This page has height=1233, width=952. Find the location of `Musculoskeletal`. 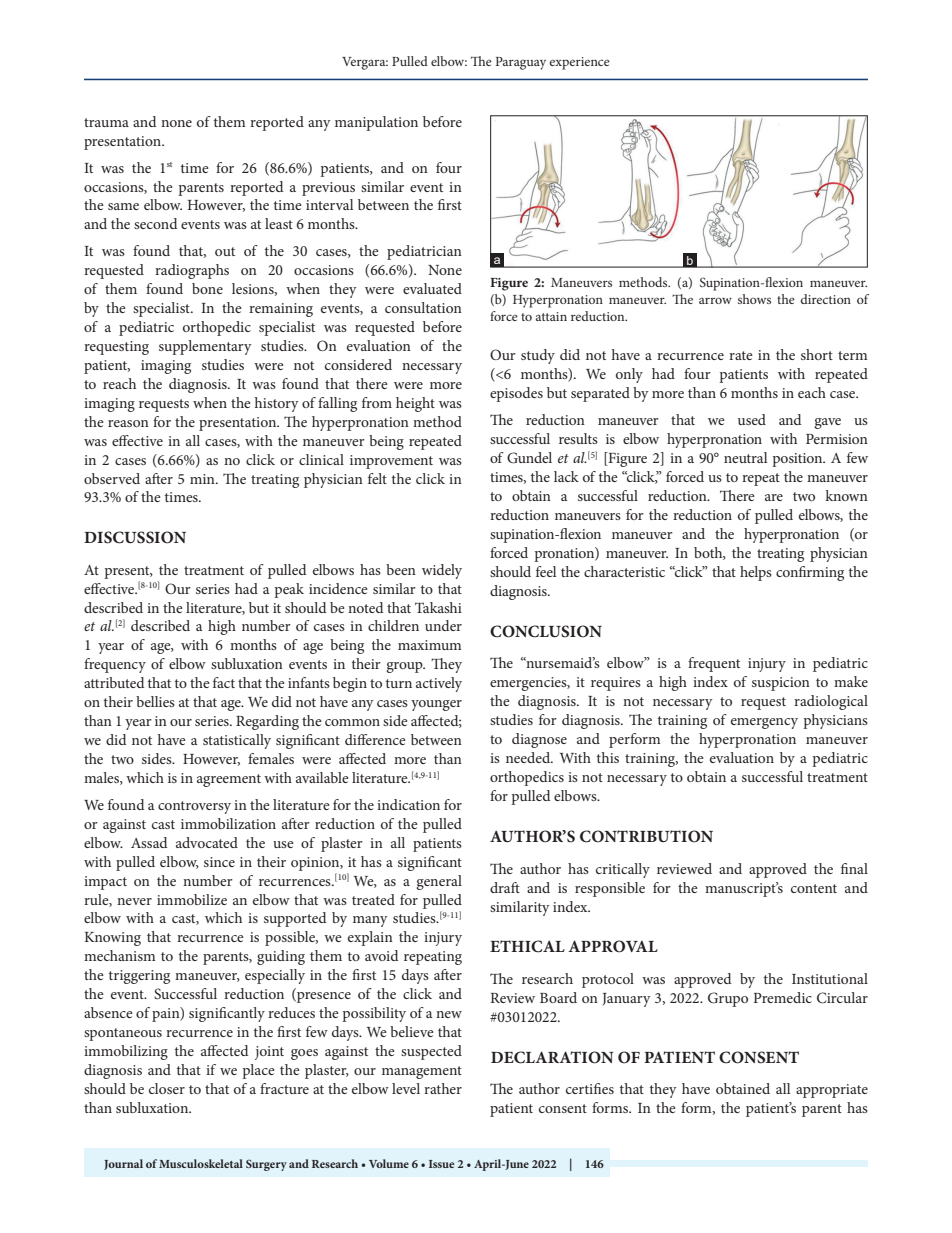

Musculoskeletal is located at coordinates (201, 1163).
